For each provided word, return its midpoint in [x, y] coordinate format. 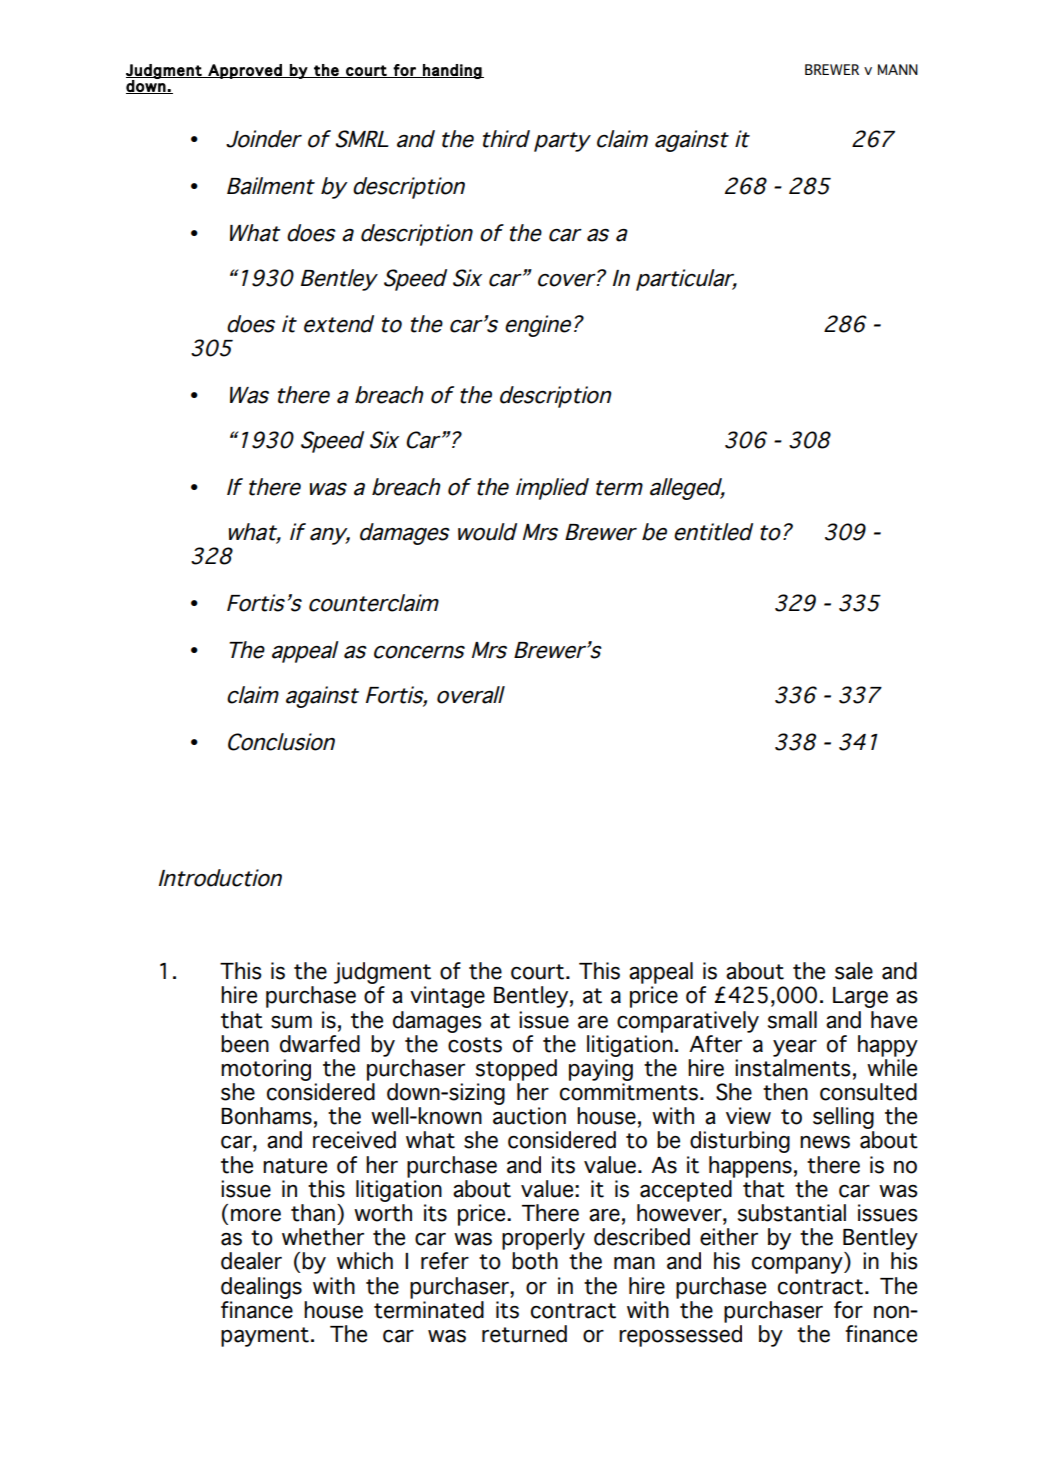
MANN [898, 69]
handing [452, 71]
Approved [245, 71]
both [535, 1261]
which [365, 1261]
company [798, 1265]
